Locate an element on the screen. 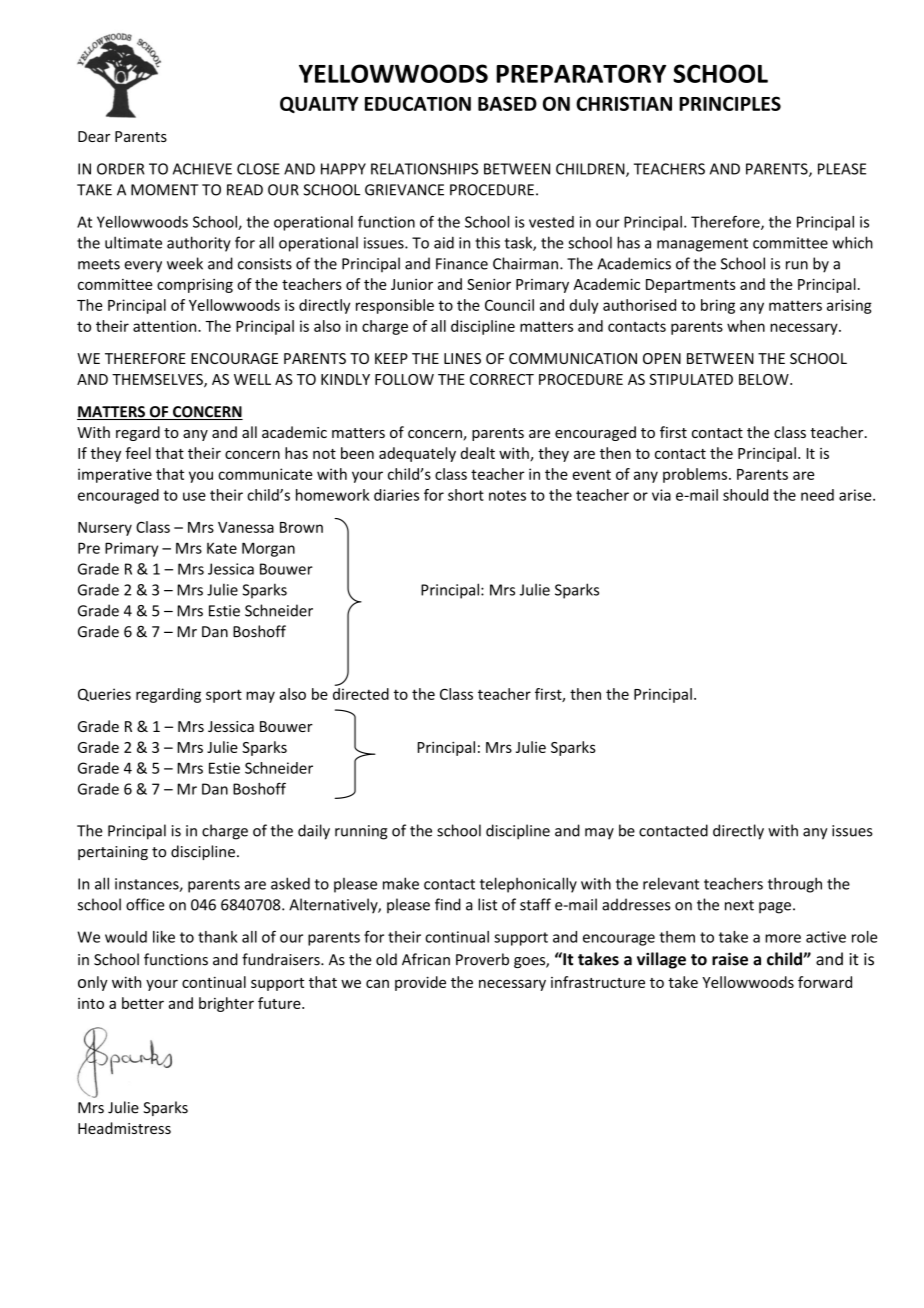  short is located at coordinates (466, 495).
